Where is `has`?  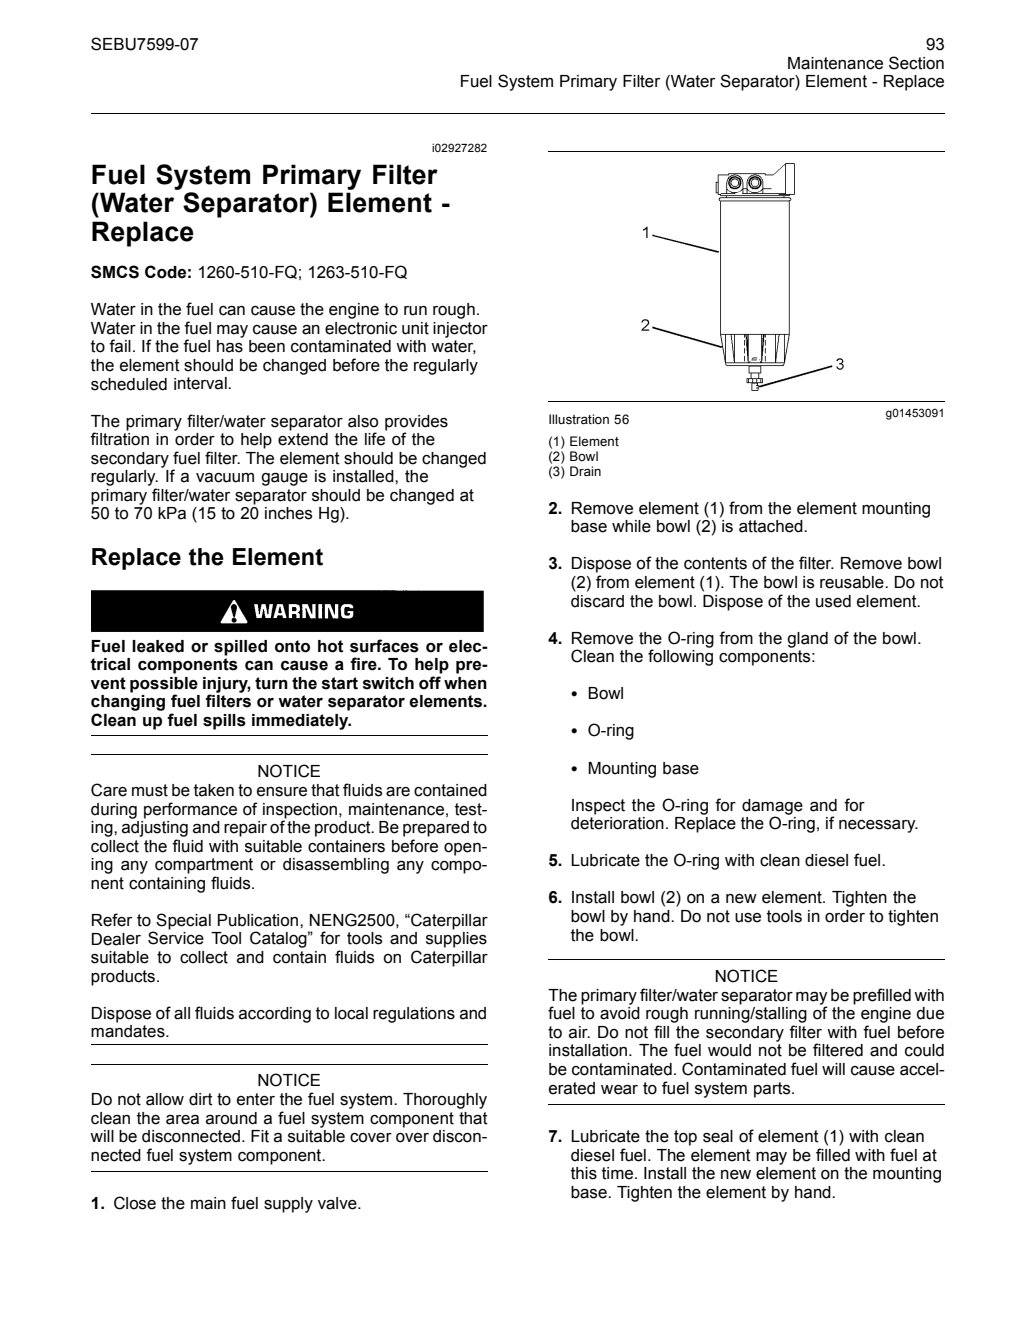
has is located at coordinates (230, 346).
